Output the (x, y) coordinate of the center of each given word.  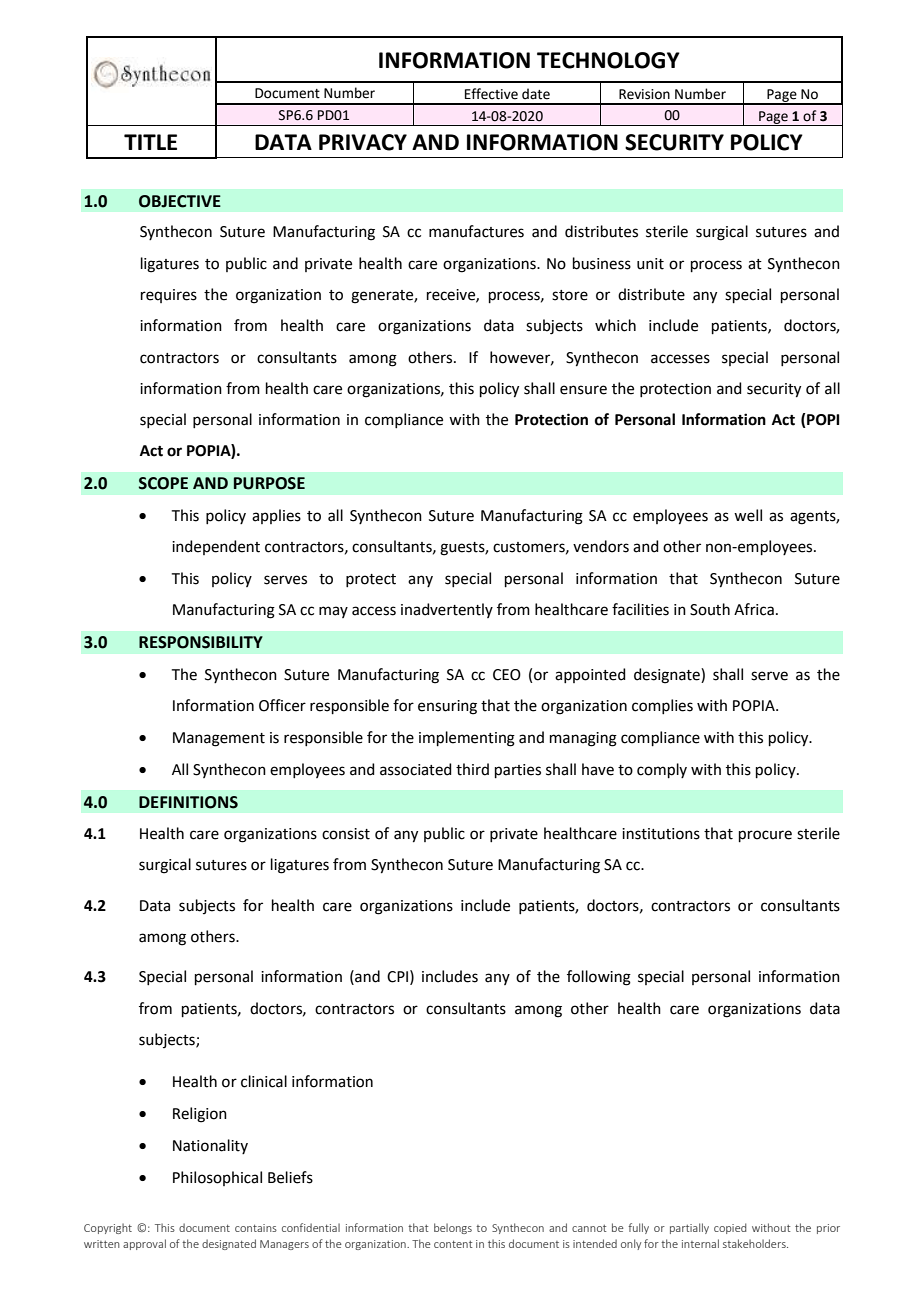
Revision (644, 94)
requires (169, 296)
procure (765, 836)
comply (662, 770)
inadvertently (447, 610)
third (472, 769)
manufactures (476, 231)
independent (216, 547)
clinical (264, 1081)
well (748, 515)
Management (219, 739)
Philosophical (217, 1178)
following (599, 978)
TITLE (150, 142)
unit (650, 264)
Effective (491, 94)
